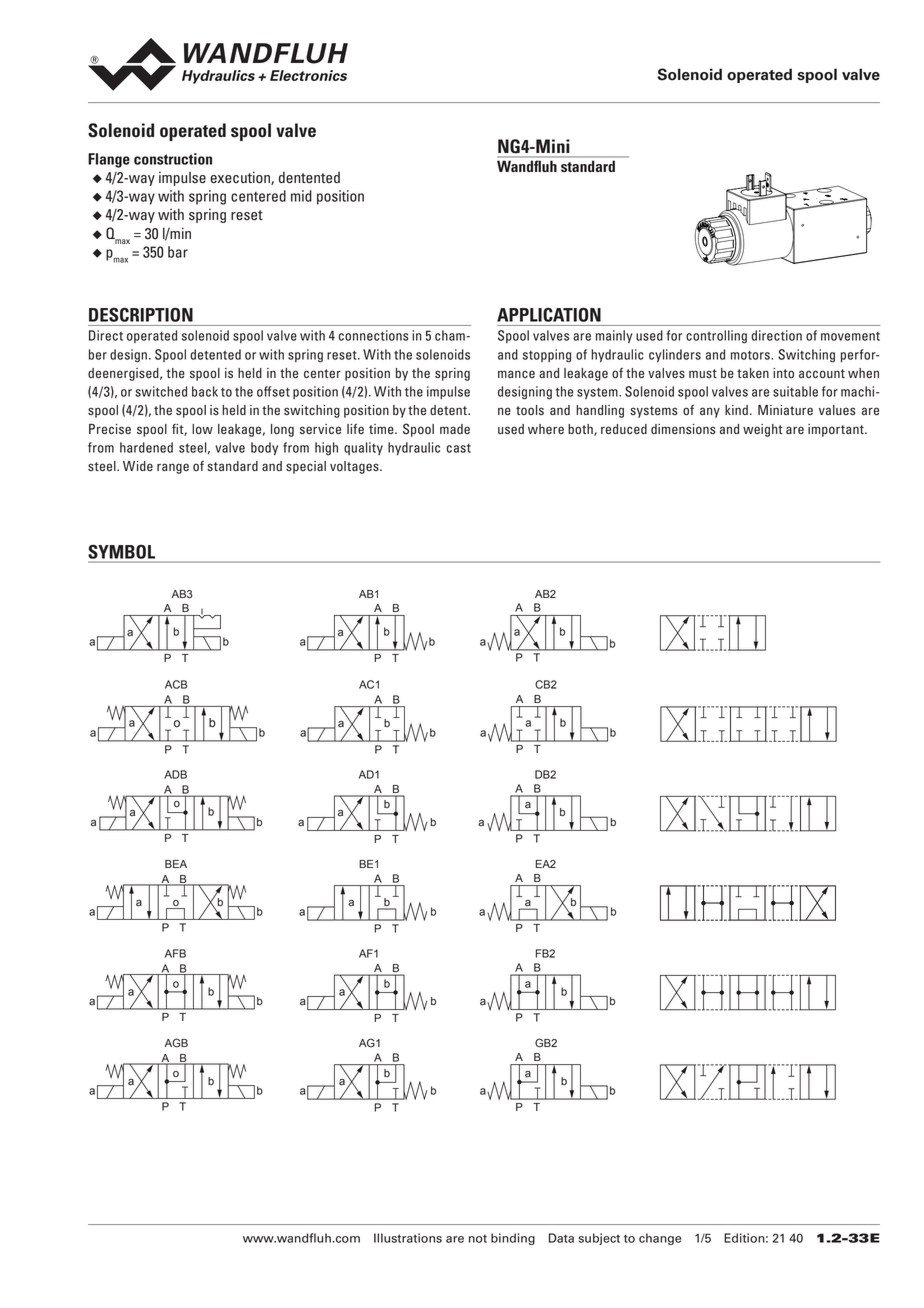 The image size is (924, 1308). What do you see at coordinates (478, 1239) in the screenshot?
I see `not` at bounding box center [478, 1239].
